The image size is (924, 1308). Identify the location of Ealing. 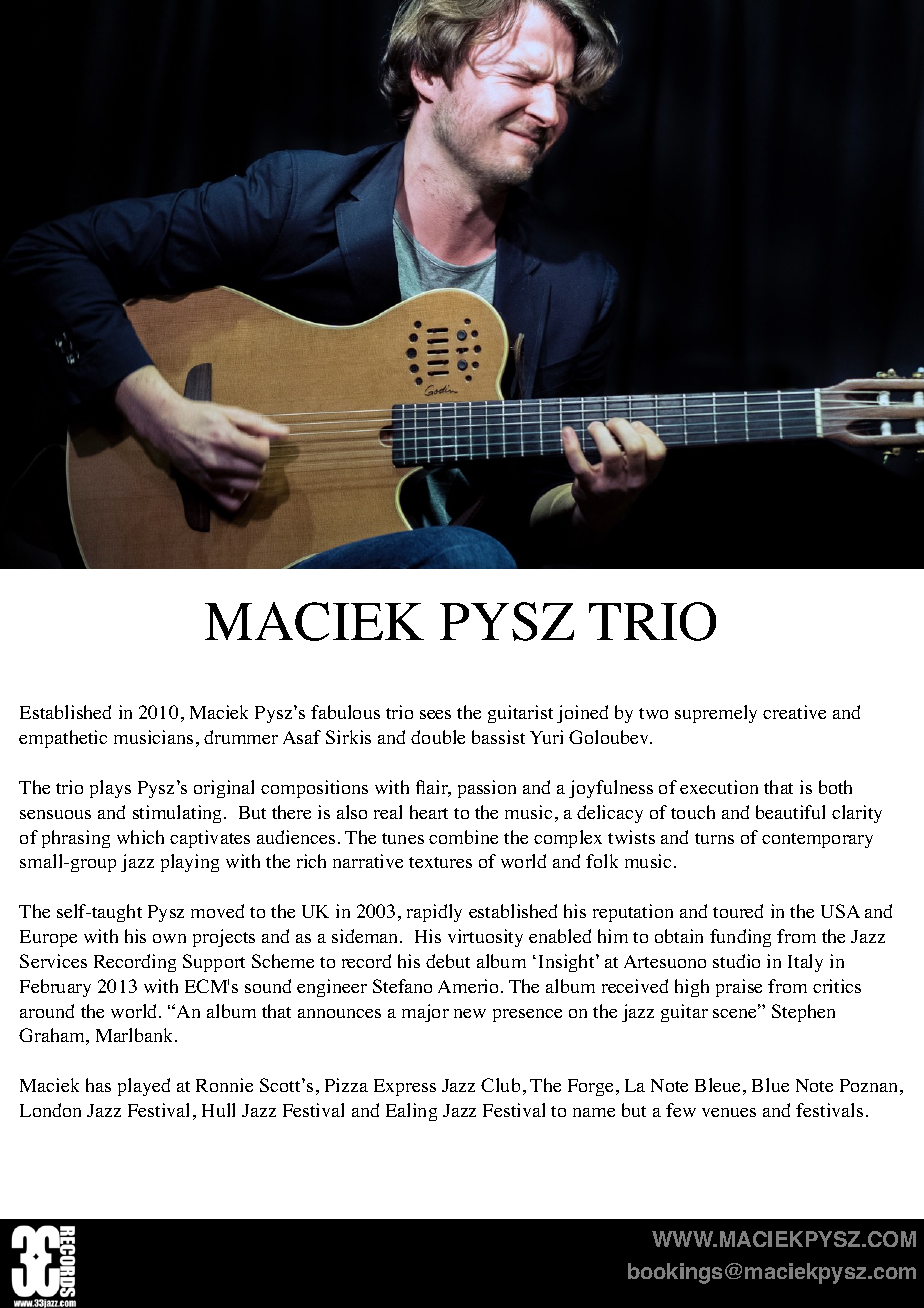
(411, 1112).
